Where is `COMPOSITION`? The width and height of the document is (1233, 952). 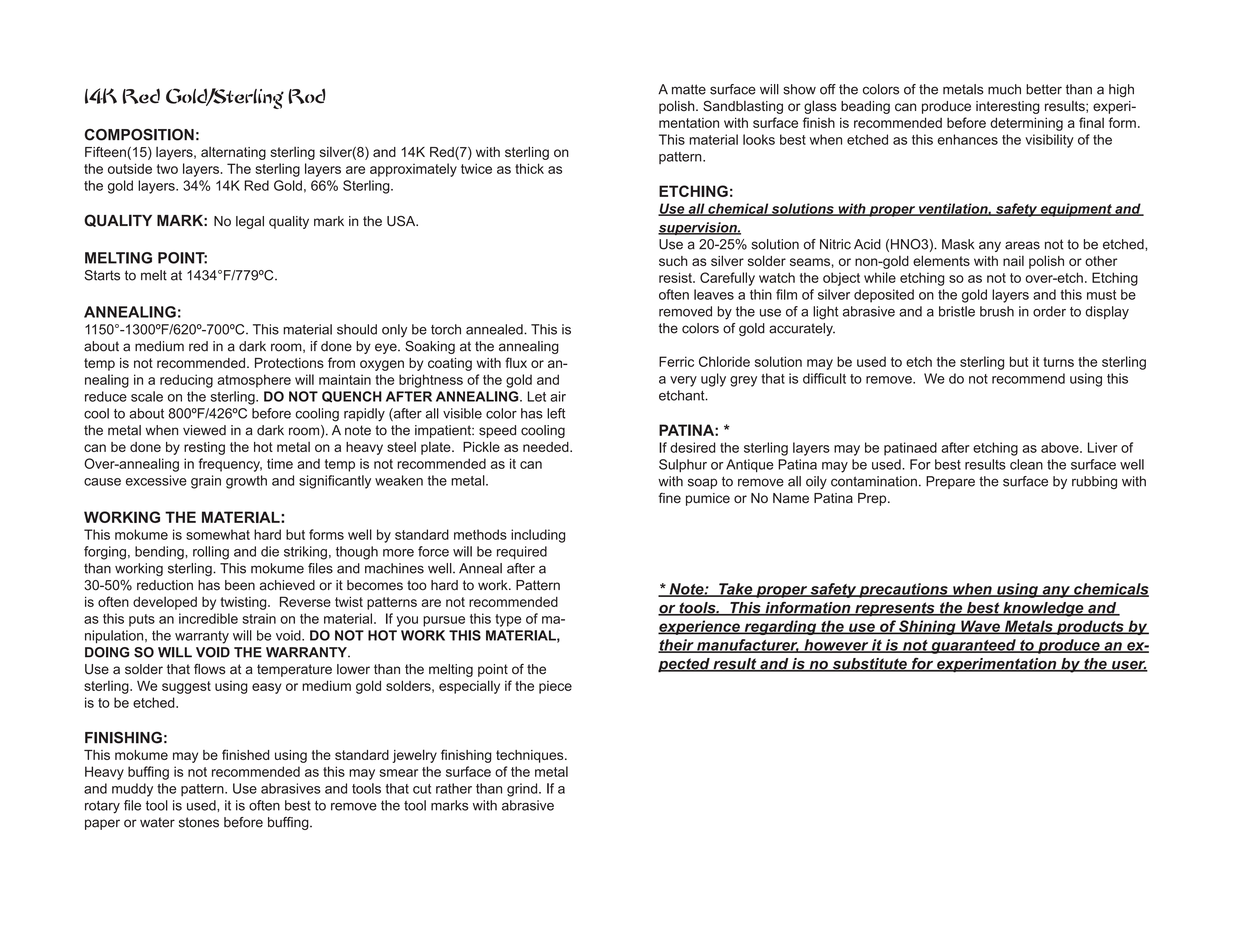 COMPOSITION is located at coordinates (139, 135).
